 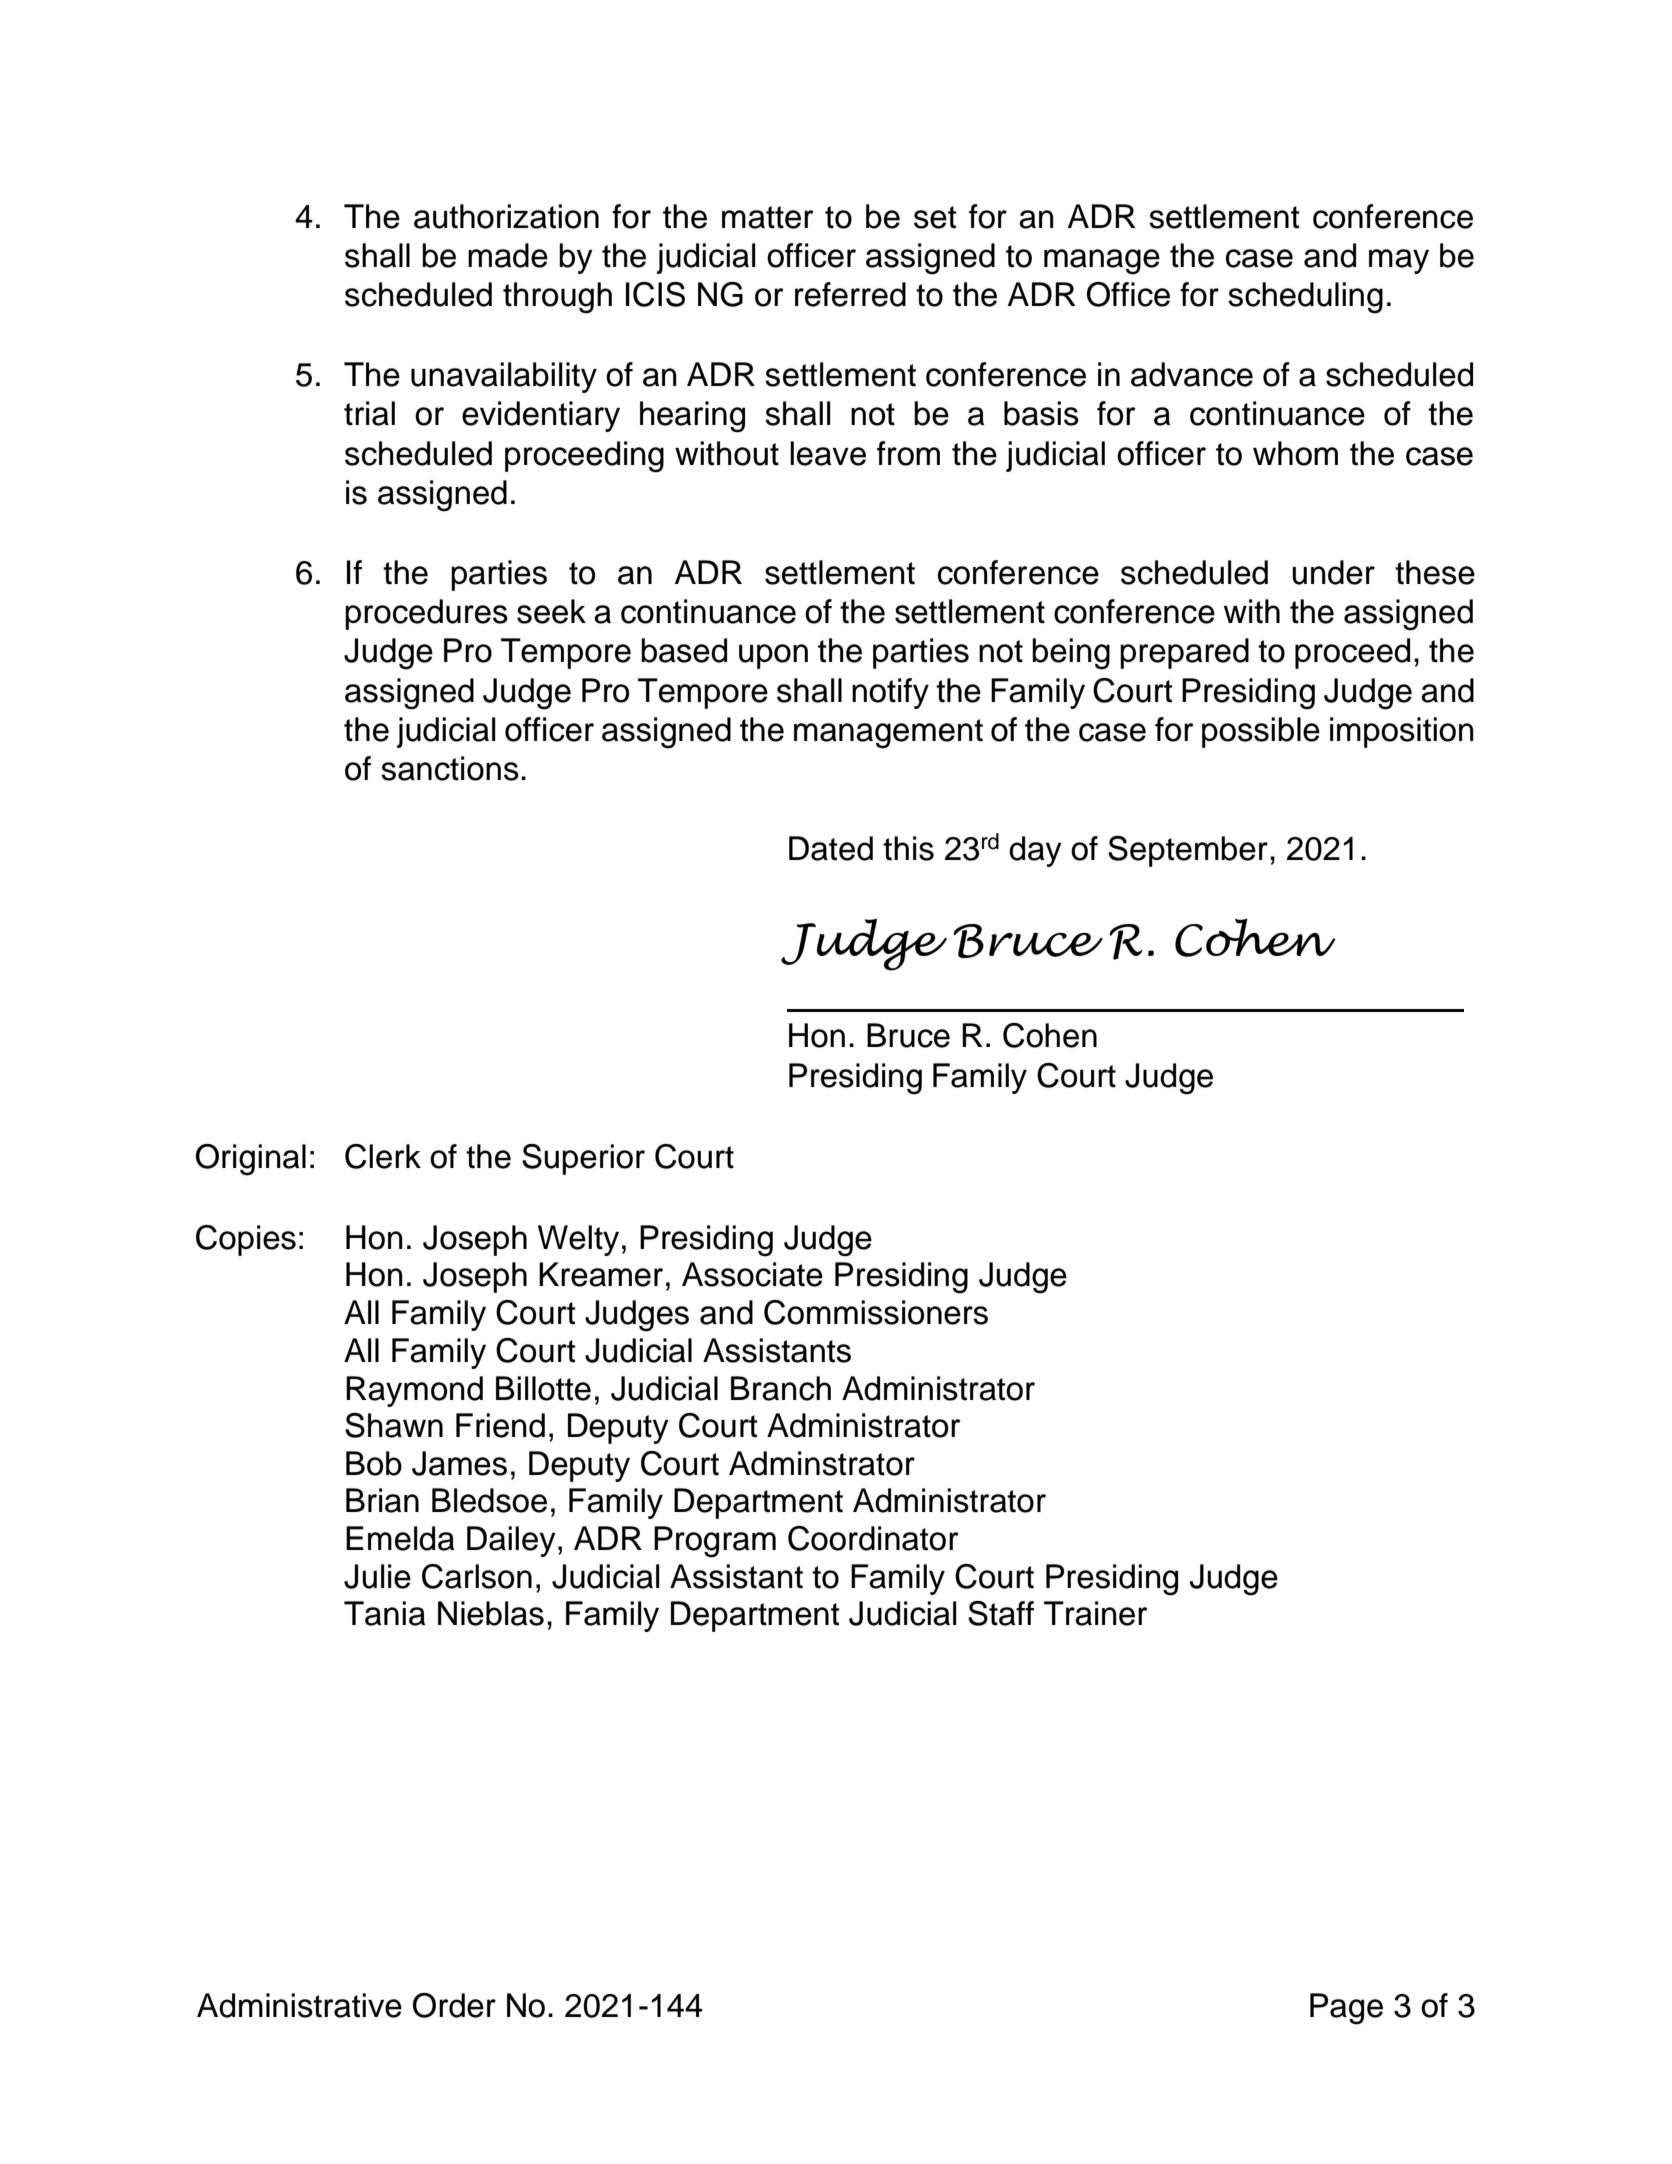 I want to click on Associate, so click(x=752, y=1274).
